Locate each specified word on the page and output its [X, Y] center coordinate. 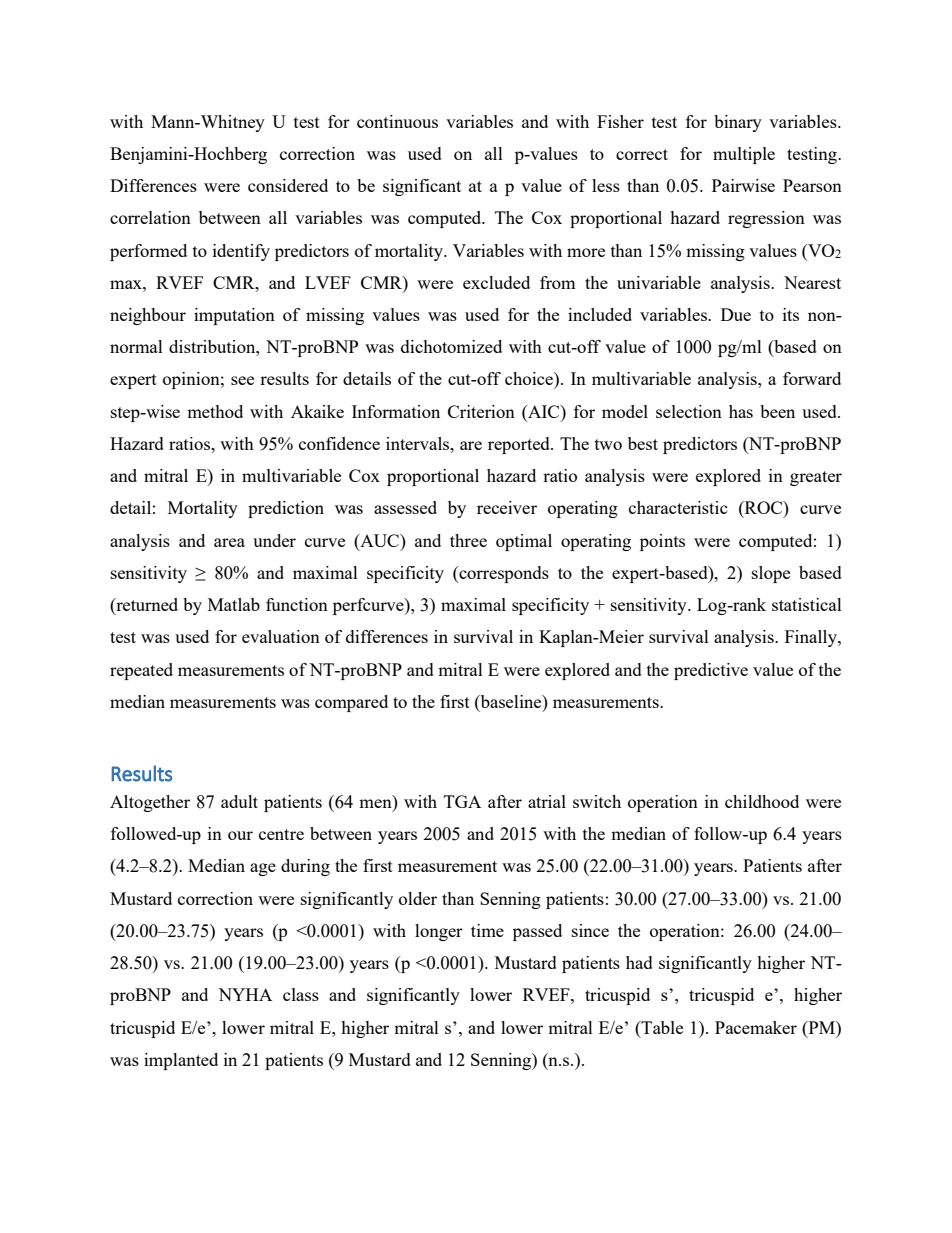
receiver [507, 507]
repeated [141, 671]
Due [736, 314]
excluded [496, 282]
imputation [234, 316]
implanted [181, 1061]
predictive [711, 671]
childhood [762, 801]
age [263, 869]
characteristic [678, 507]
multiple [744, 155]
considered [288, 185]
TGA [462, 801]
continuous [397, 121]
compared [351, 703]
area [229, 542]
